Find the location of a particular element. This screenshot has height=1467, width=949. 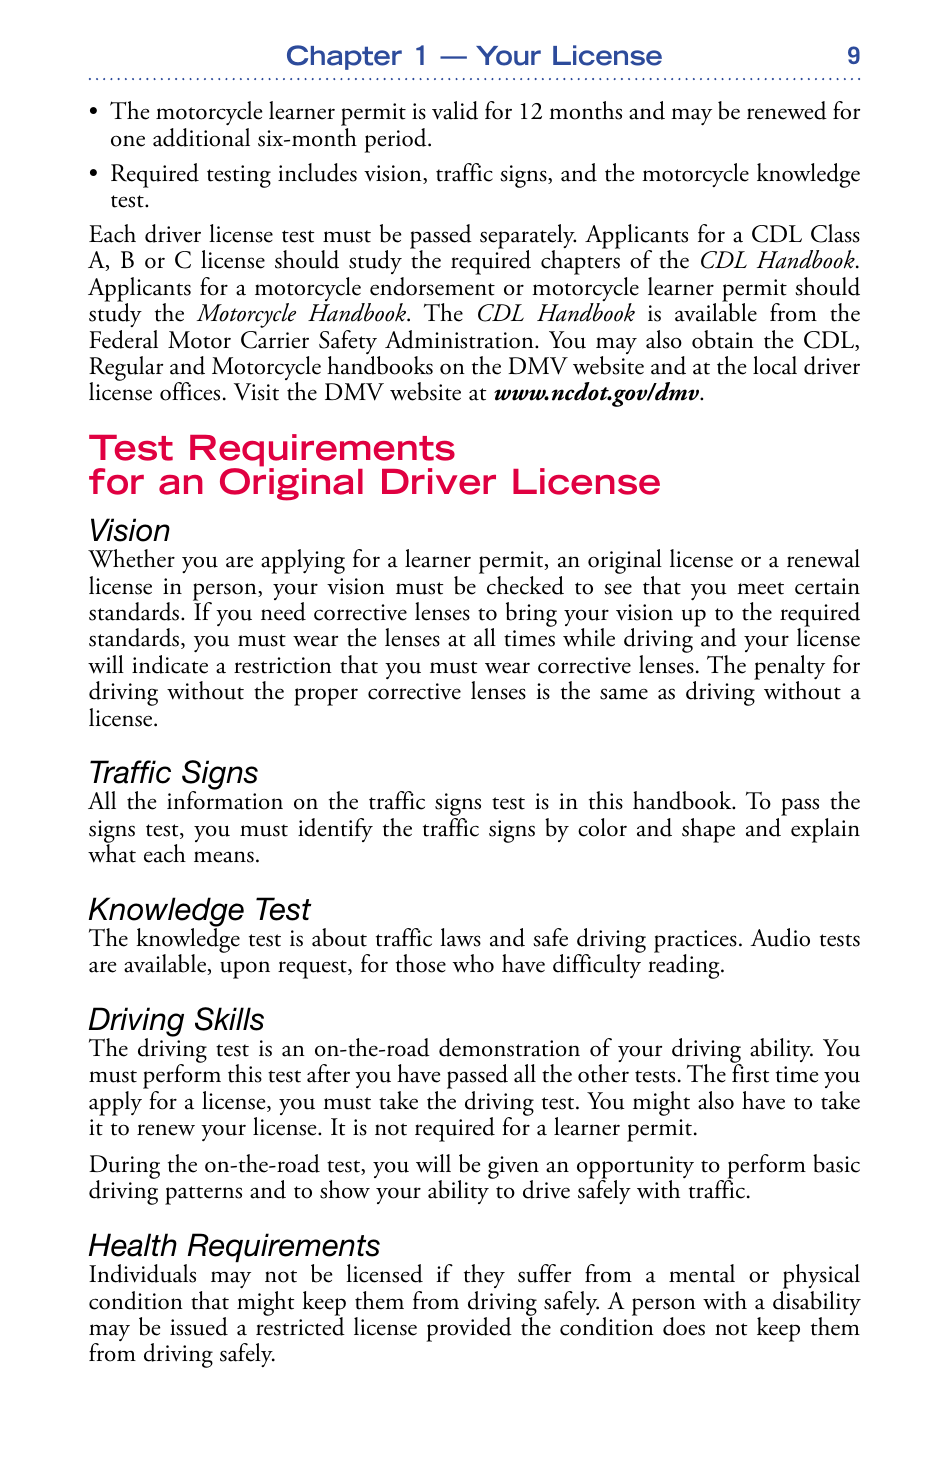

offices is located at coordinates (190, 391).
